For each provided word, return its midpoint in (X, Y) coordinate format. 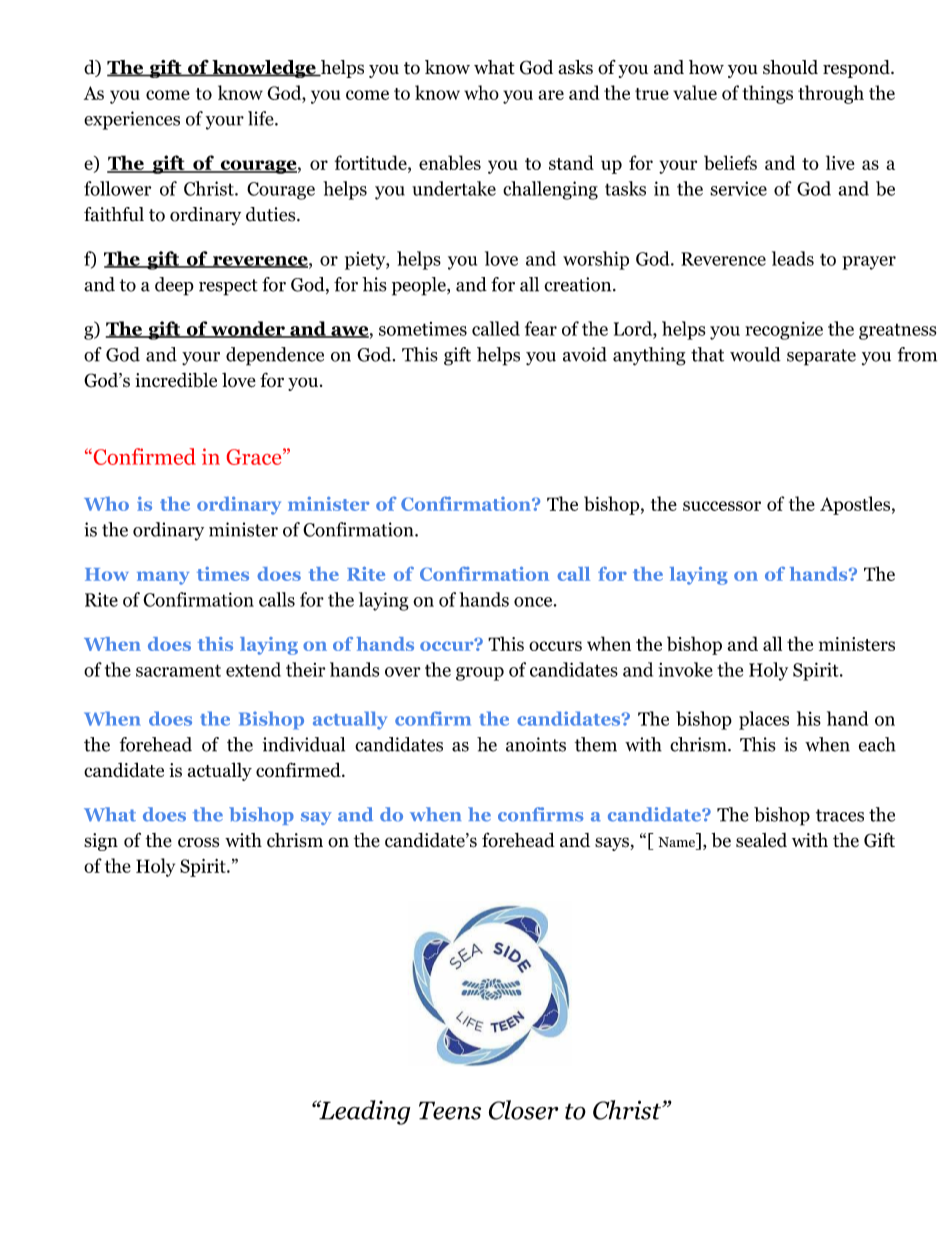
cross (198, 842)
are (551, 95)
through (831, 94)
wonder (248, 329)
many (163, 578)
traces (840, 815)
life (262, 118)
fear (541, 328)
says (613, 844)
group (480, 674)
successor (722, 506)
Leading (363, 1112)
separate (821, 357)
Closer (523, 1110)
